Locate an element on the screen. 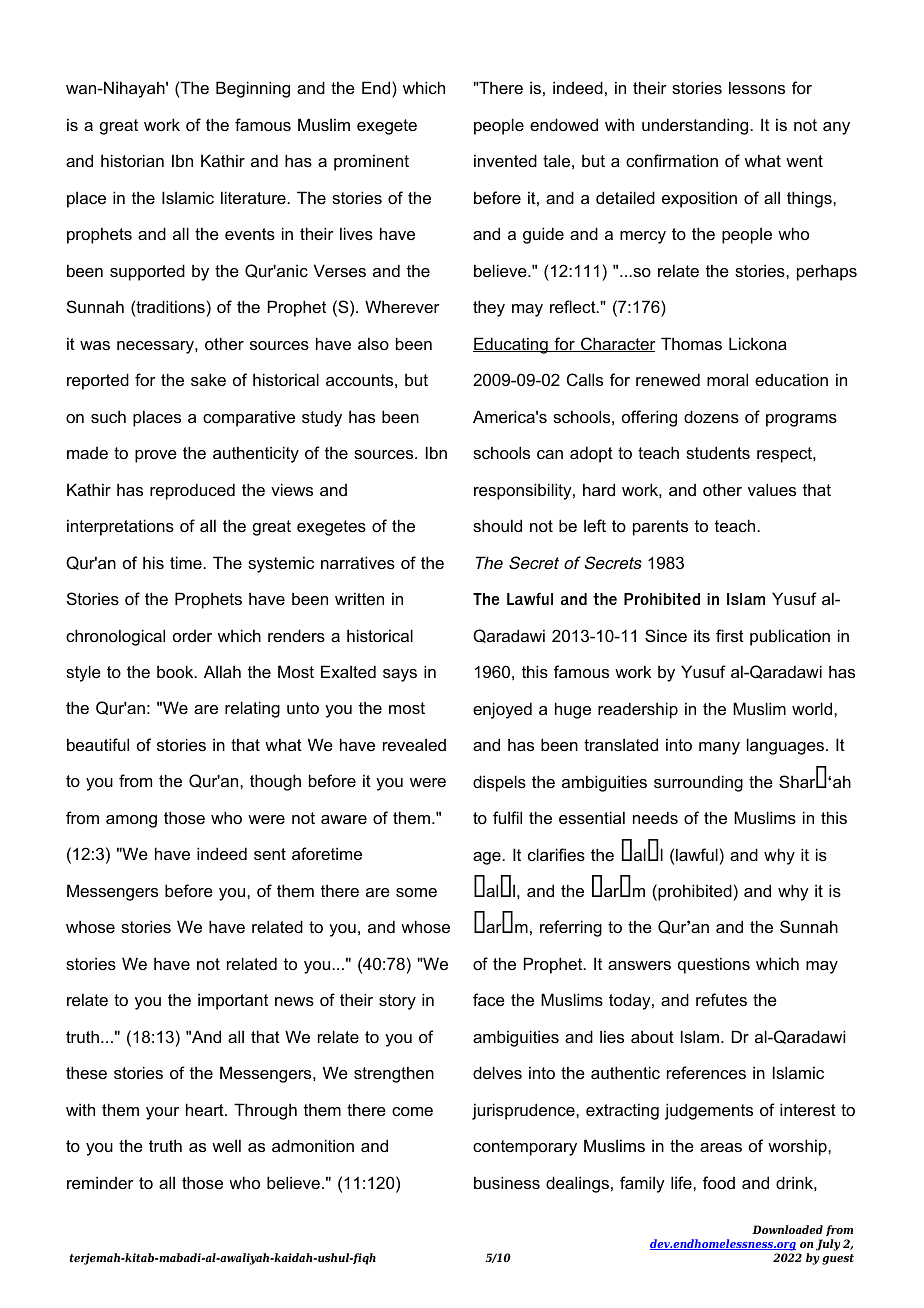 The height and width of the screenshot is (1308, 924). says is located at coordinates (400, 675).
